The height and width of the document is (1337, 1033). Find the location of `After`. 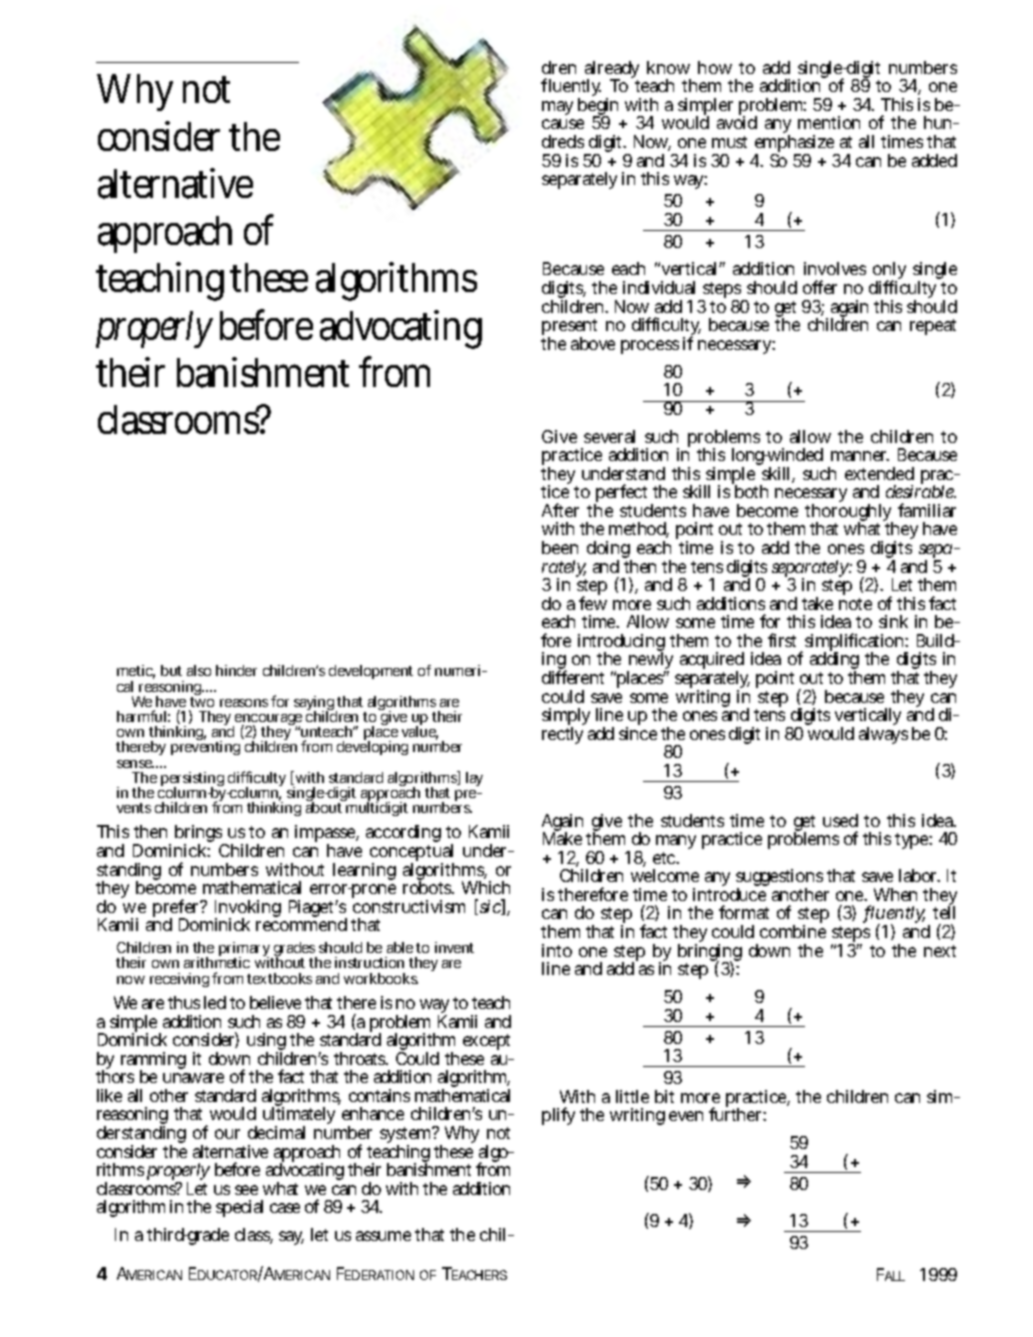

After is located at coordinates (560, 510).
